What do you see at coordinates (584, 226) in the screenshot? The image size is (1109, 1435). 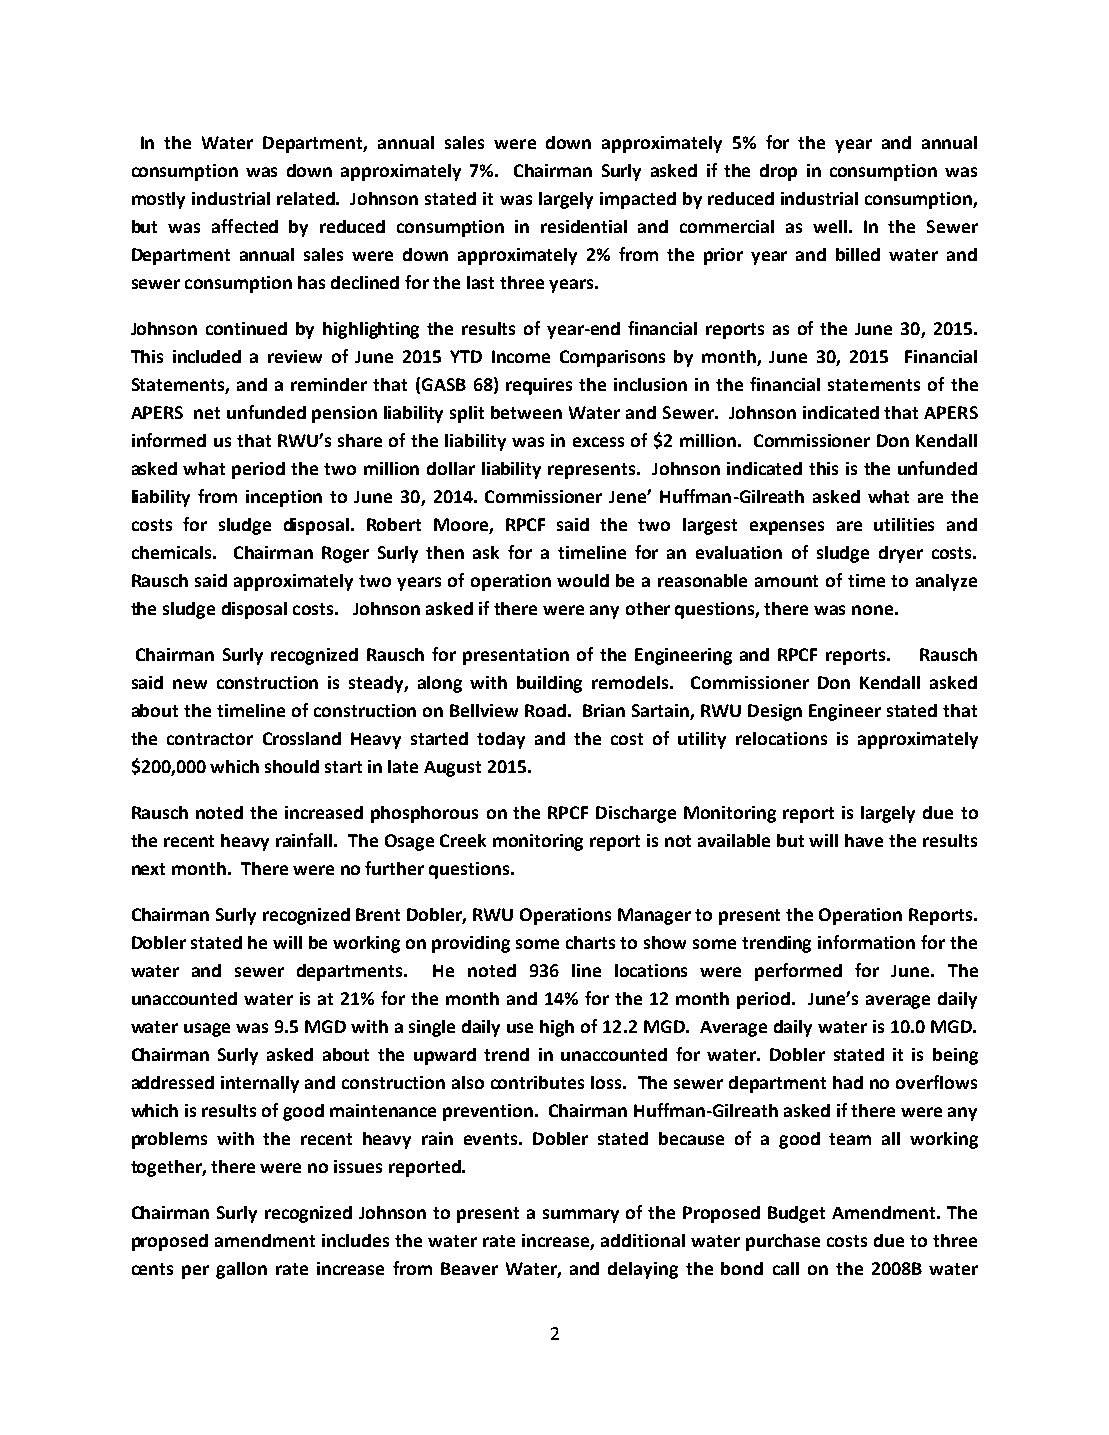 I see `residential` at bounding box center [584, 226].
